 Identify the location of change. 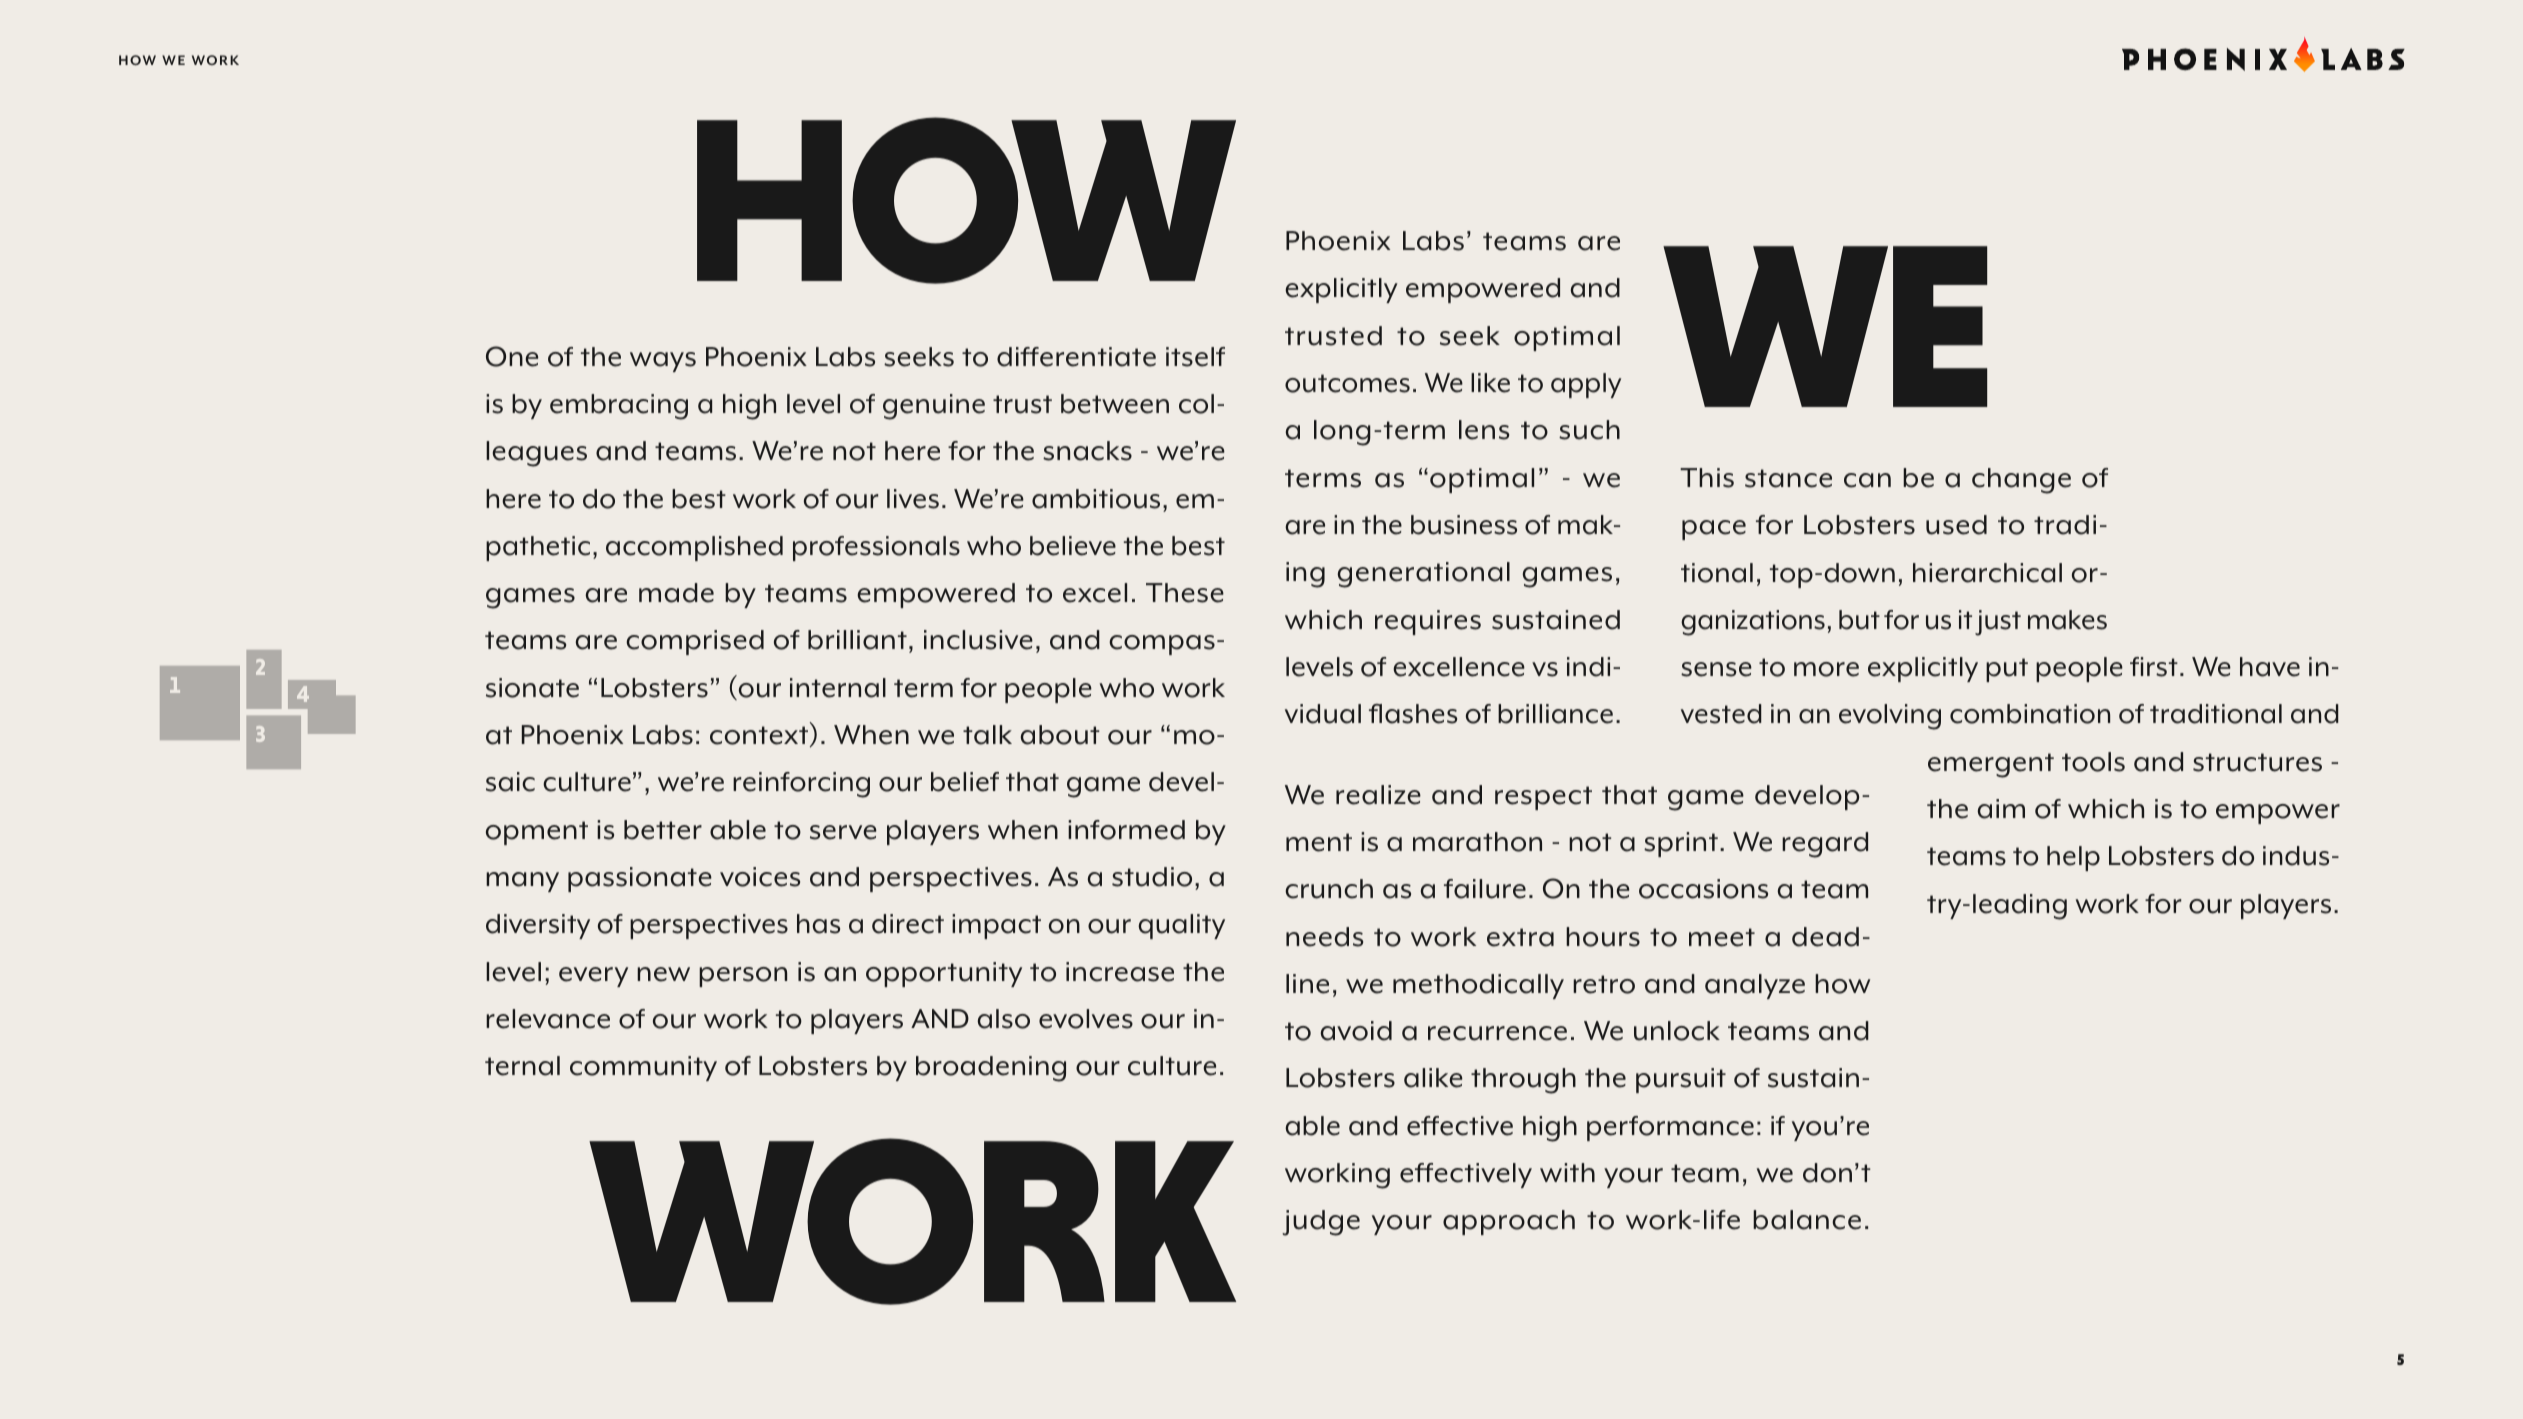
(2021, 481).
